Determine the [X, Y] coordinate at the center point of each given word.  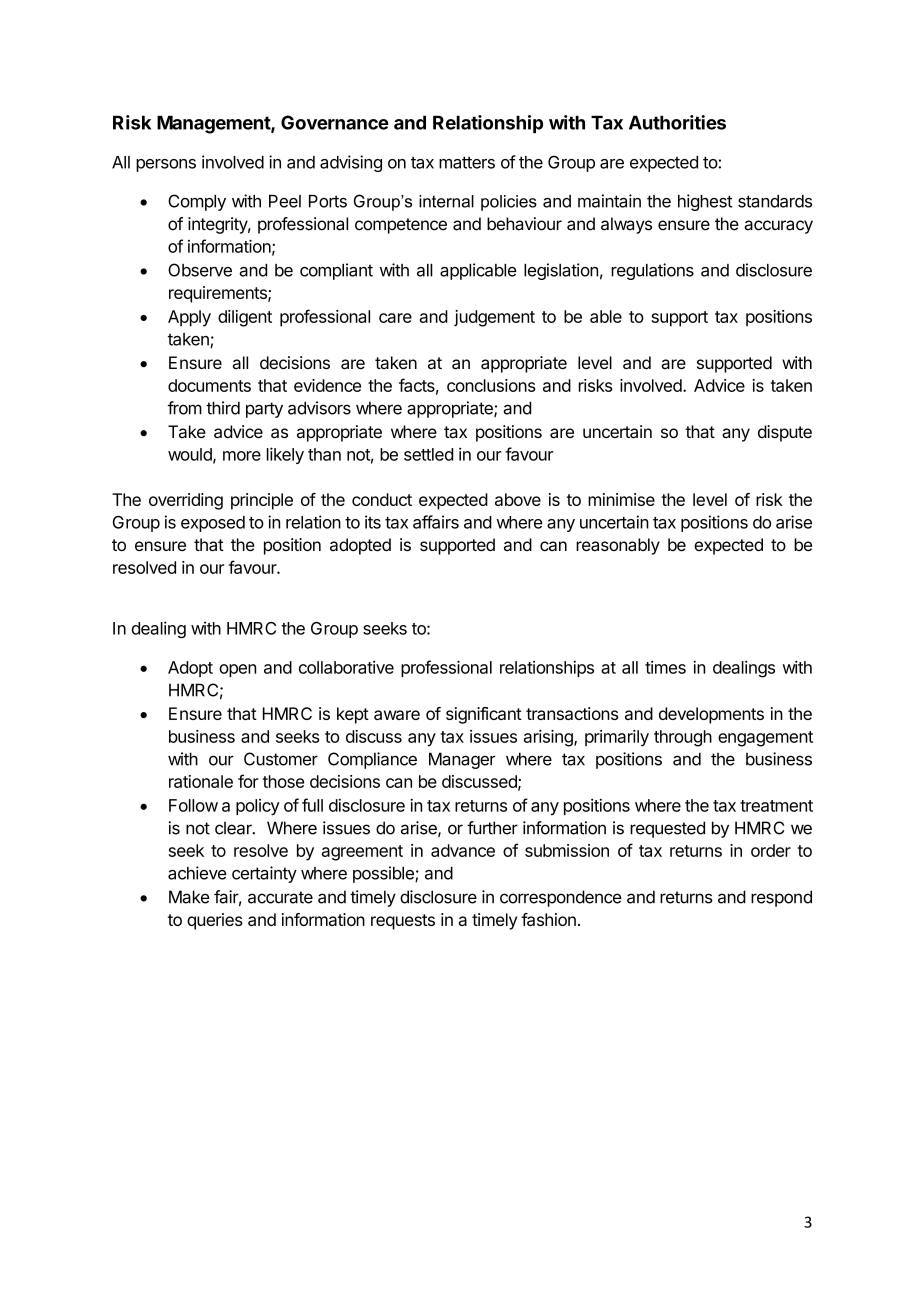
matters [467, 162]
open [237, 670]
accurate [280, 897]
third [223, 408]
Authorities [677, 122]
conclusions [491, 385]
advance [463, 850]
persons [166, 165]
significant [484, 715]
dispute [785, 433]
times [665, 667]
